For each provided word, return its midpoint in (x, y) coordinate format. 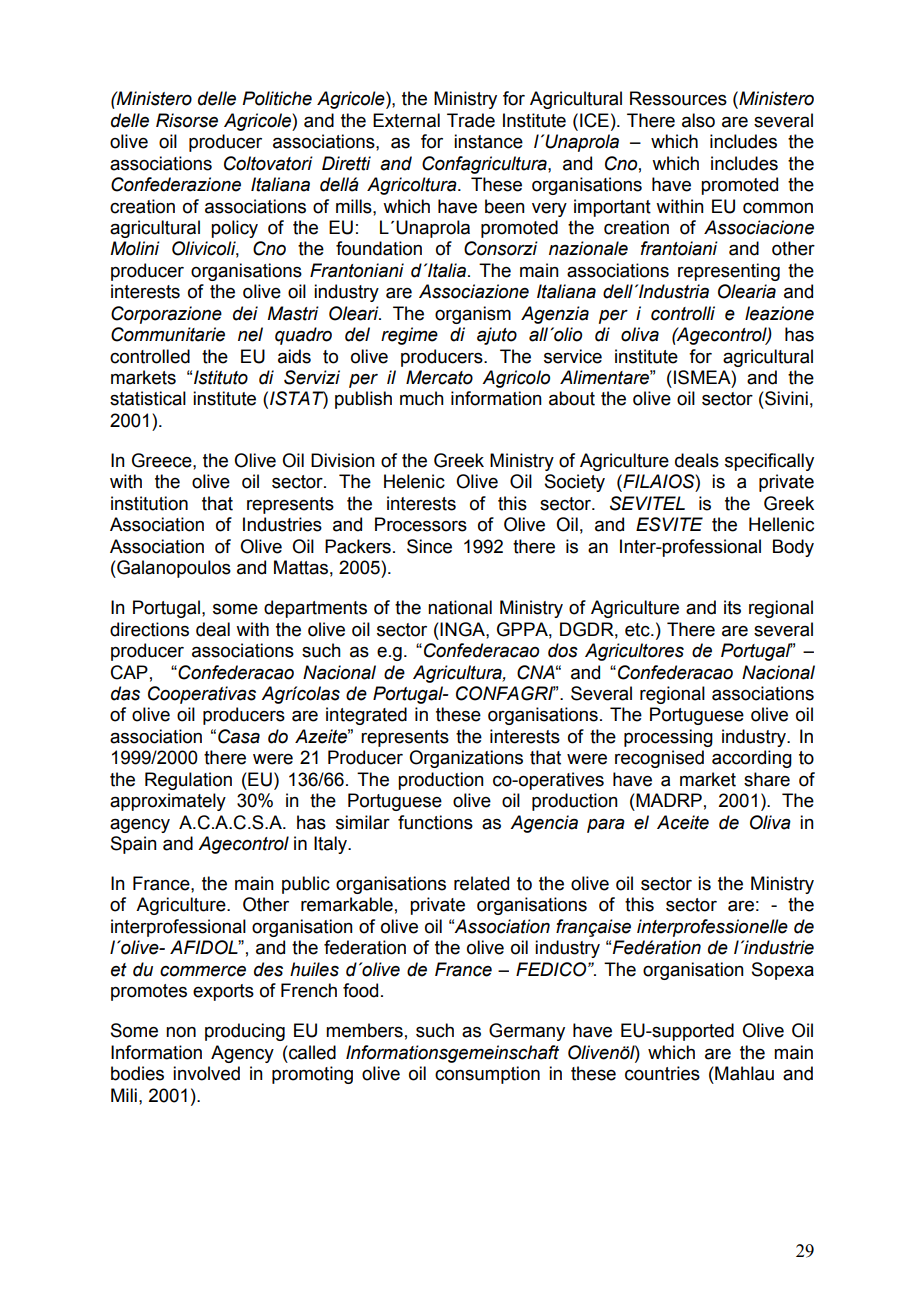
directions (149, 629)
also (698, 120)
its (732, 607)
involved (206, 1073)
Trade (471, 120)
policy (234, 229)
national (460, 607)
